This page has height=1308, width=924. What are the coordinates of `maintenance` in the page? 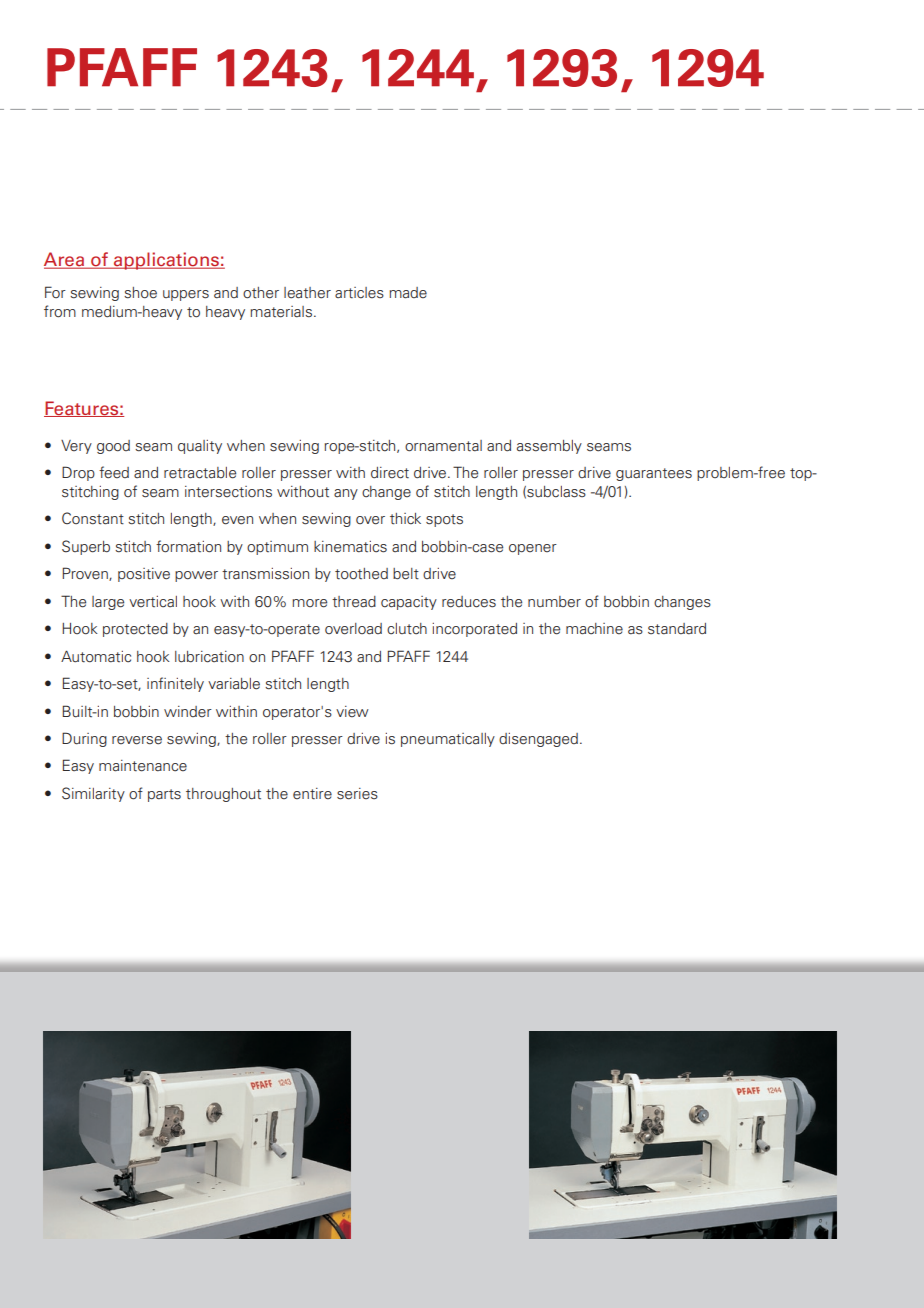 It's located at (143, 766).
